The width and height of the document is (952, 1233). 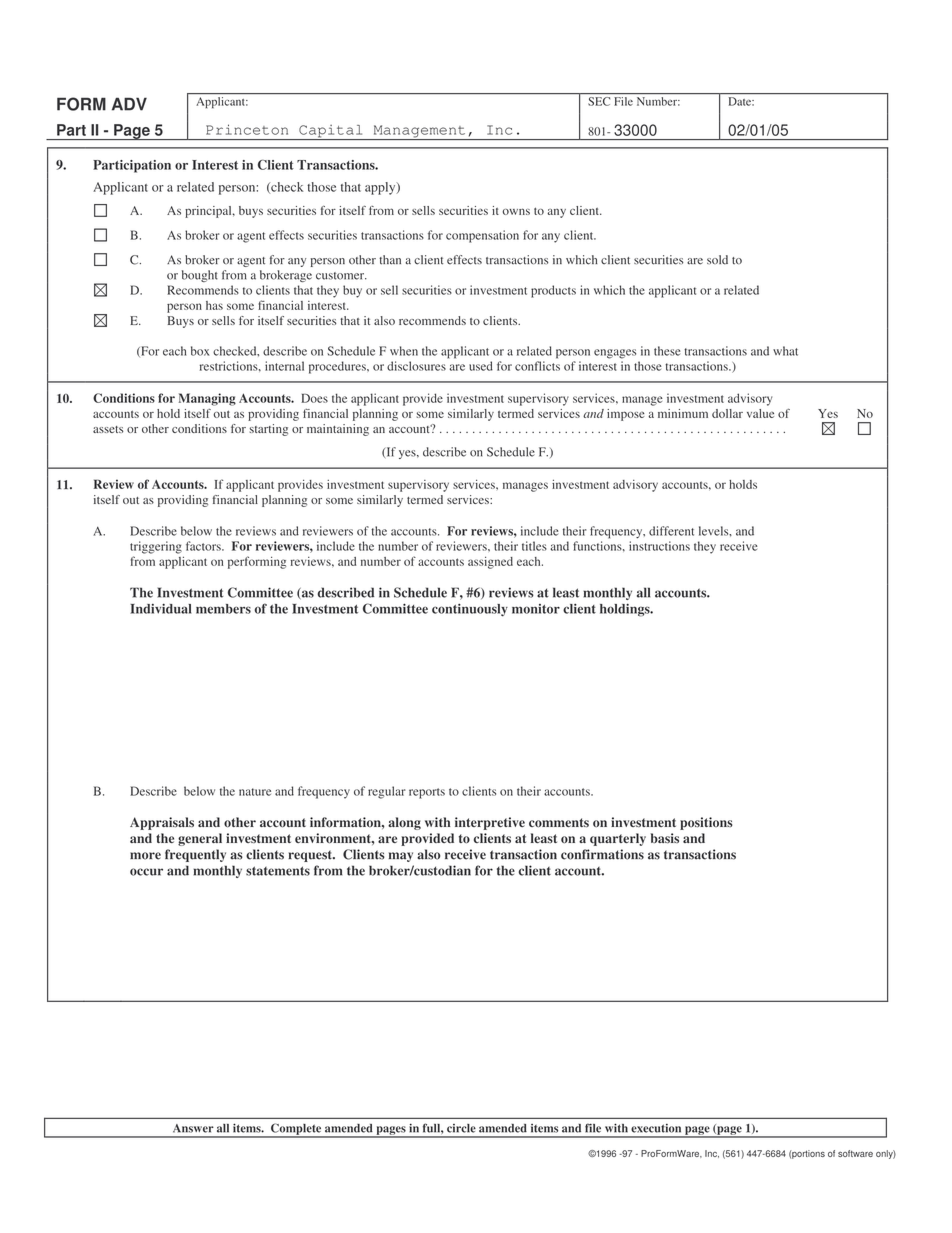 I want to click on instructions, so click(x=659, y=546).
